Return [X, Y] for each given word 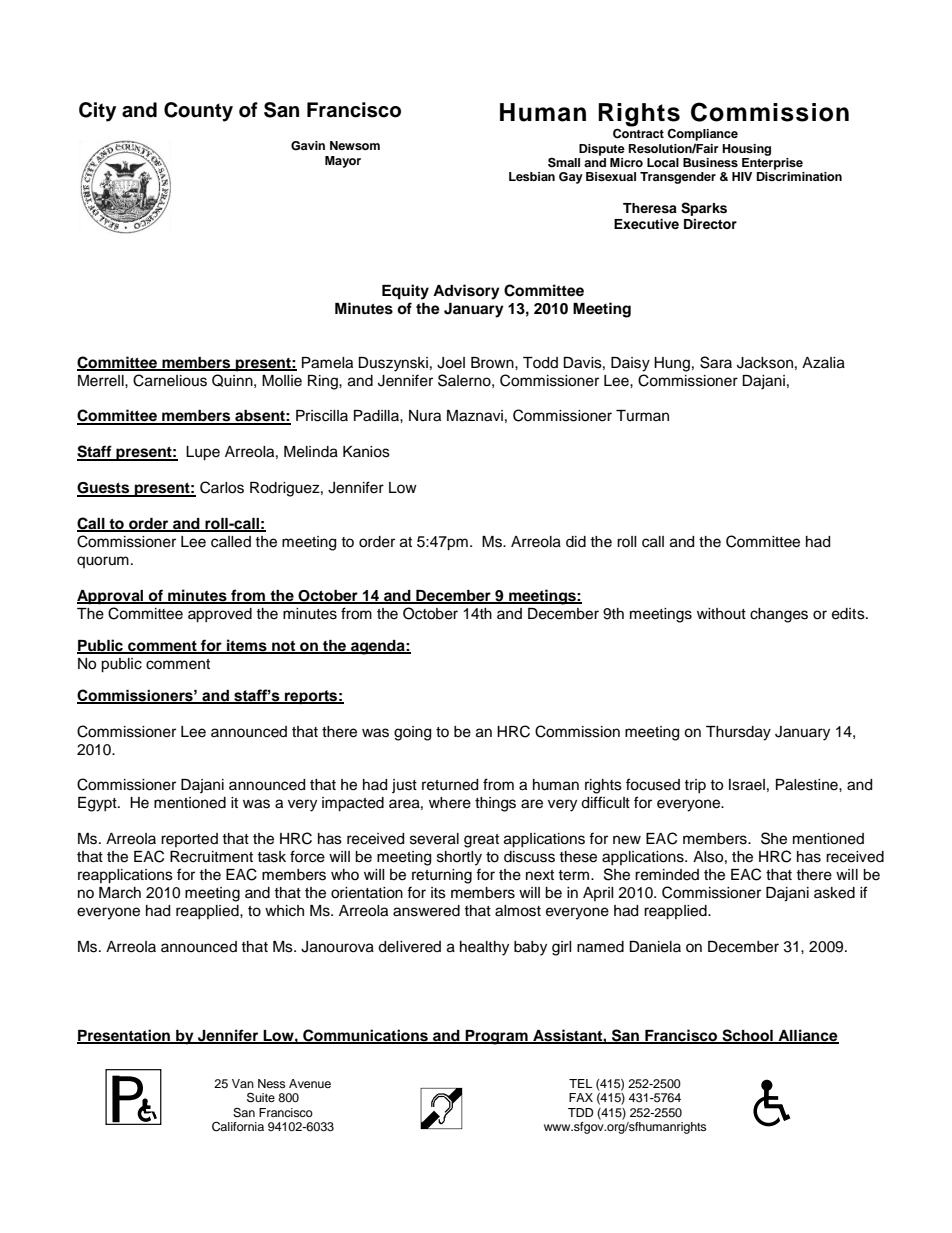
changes [779, 615]
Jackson [765, 363]
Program [496, 1037]
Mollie [282, 381]
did [576, 542]
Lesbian [532, 176]
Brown [493, 362]
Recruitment [211, 857]
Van [243, 1083]
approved [220, 615]
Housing [746, 150]
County [198, 112]
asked [834, 893]
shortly [459, 858]
